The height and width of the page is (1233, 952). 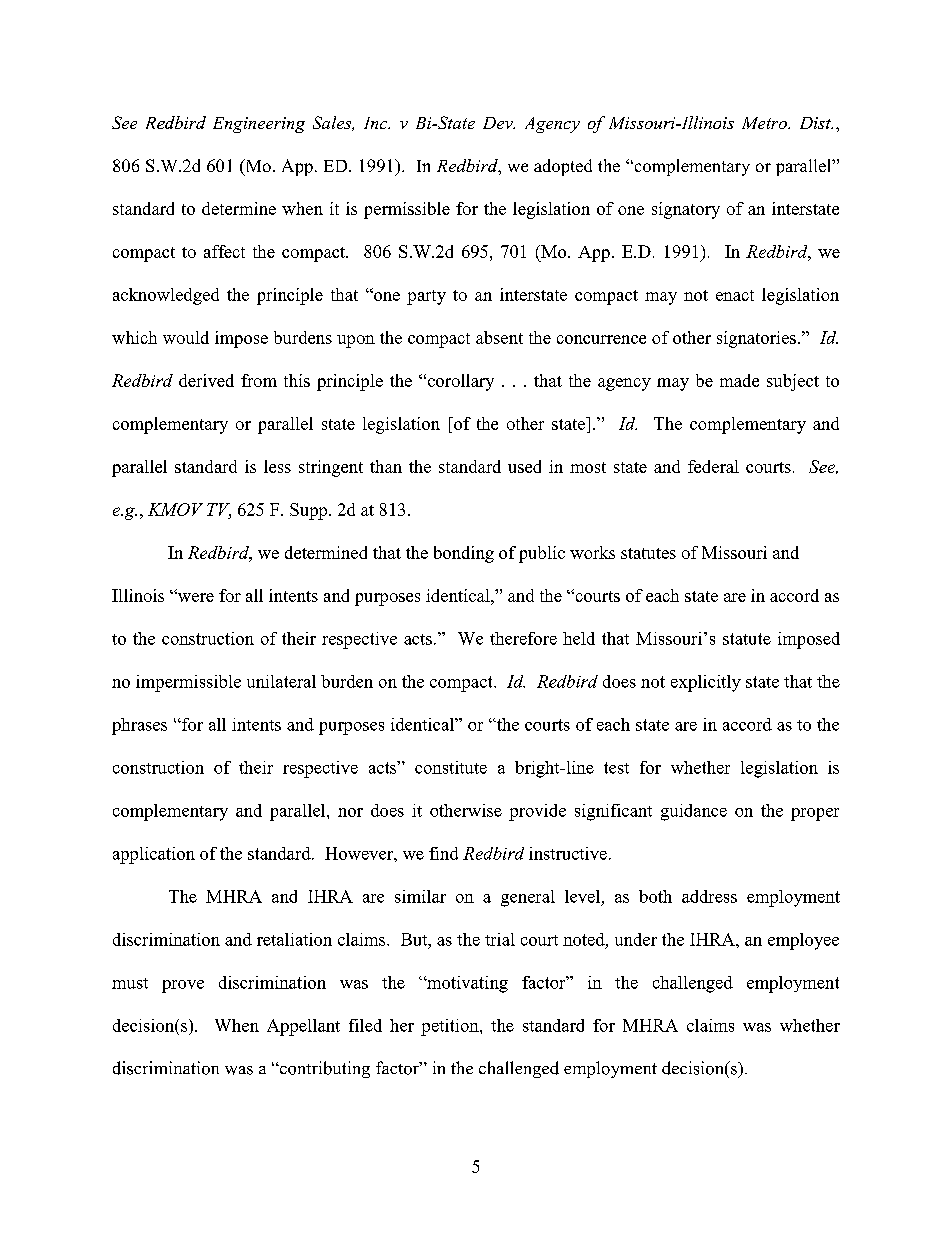 I want to click on petition, so click(x=451, y=1027).
